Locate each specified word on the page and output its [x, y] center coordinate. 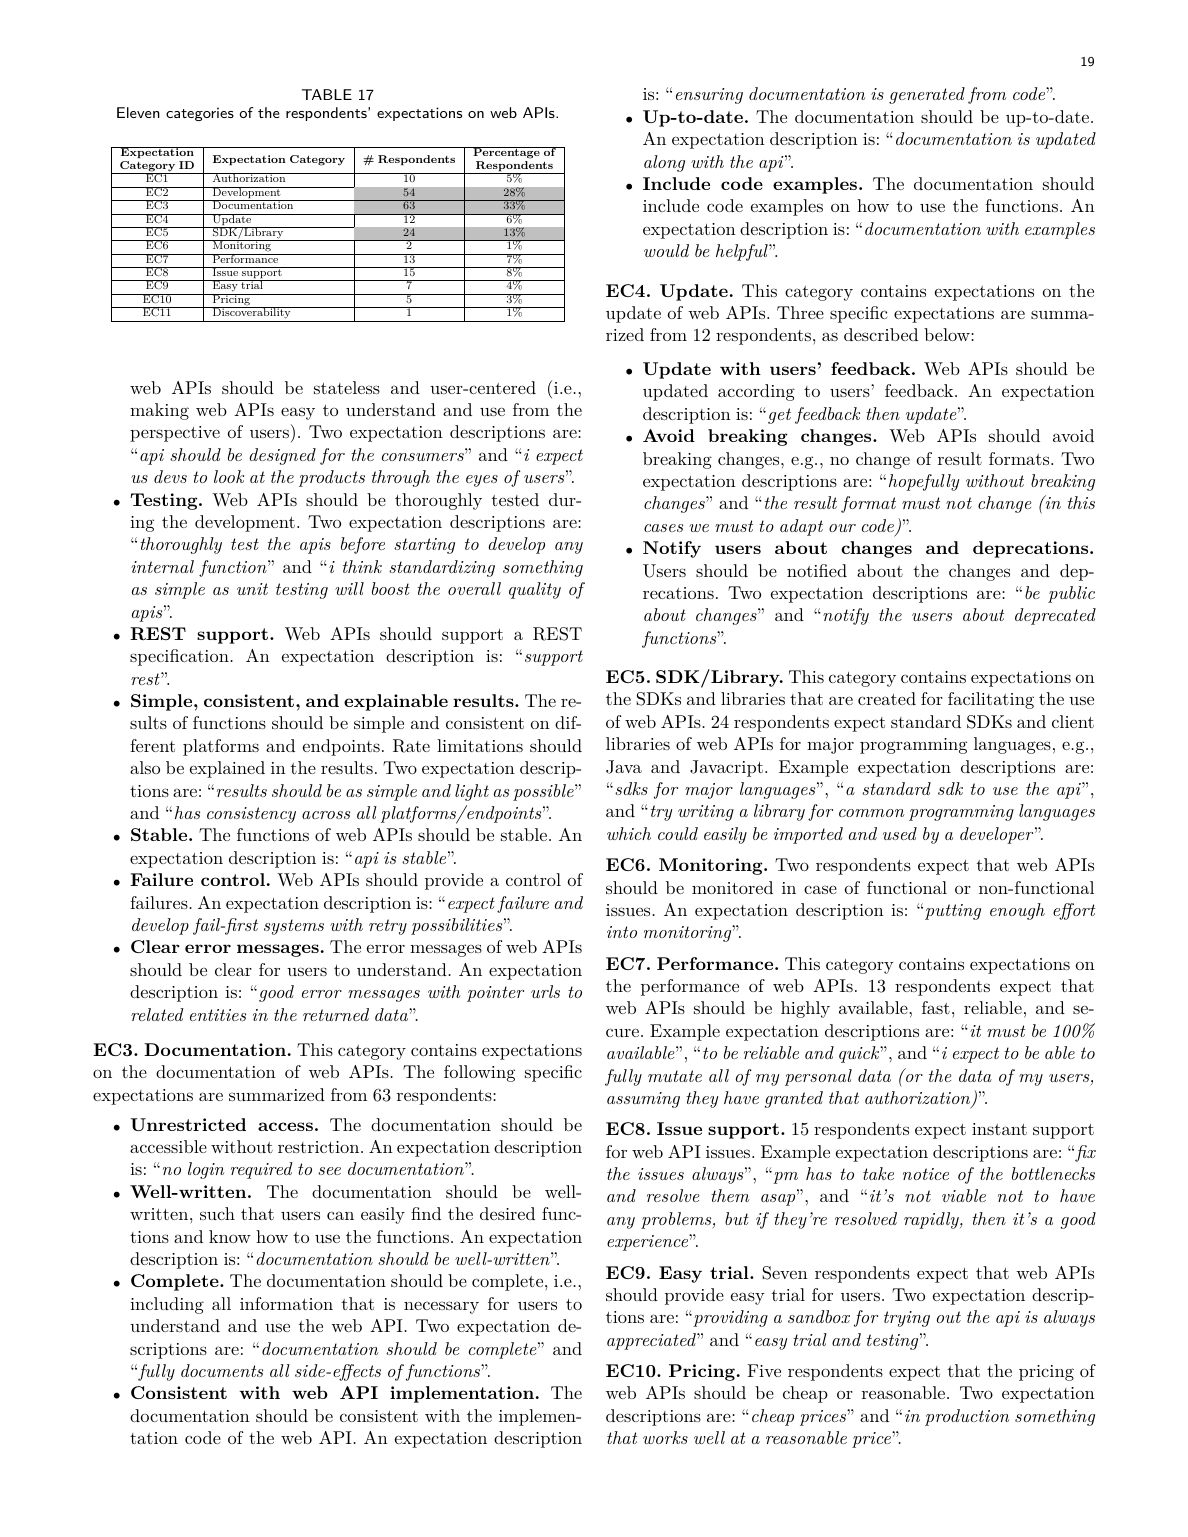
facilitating [991, 700]
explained [227, 769]
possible [544, 792]
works [665, 1437]
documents [222, 1370]
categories [200, 114]
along [664, 163]
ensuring [709, 96]
